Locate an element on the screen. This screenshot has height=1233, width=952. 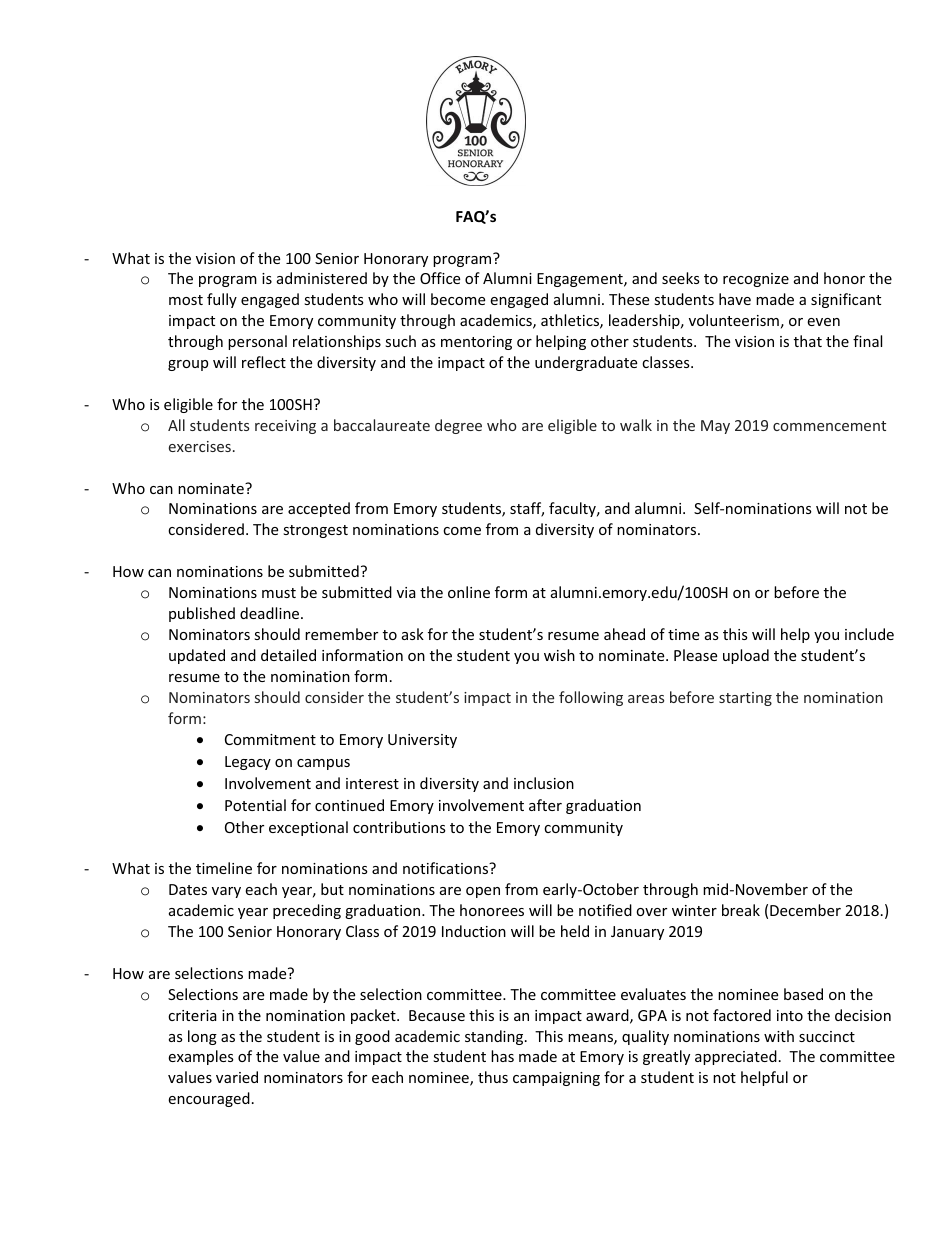
mentoring is located at coordinates (476, 343).
